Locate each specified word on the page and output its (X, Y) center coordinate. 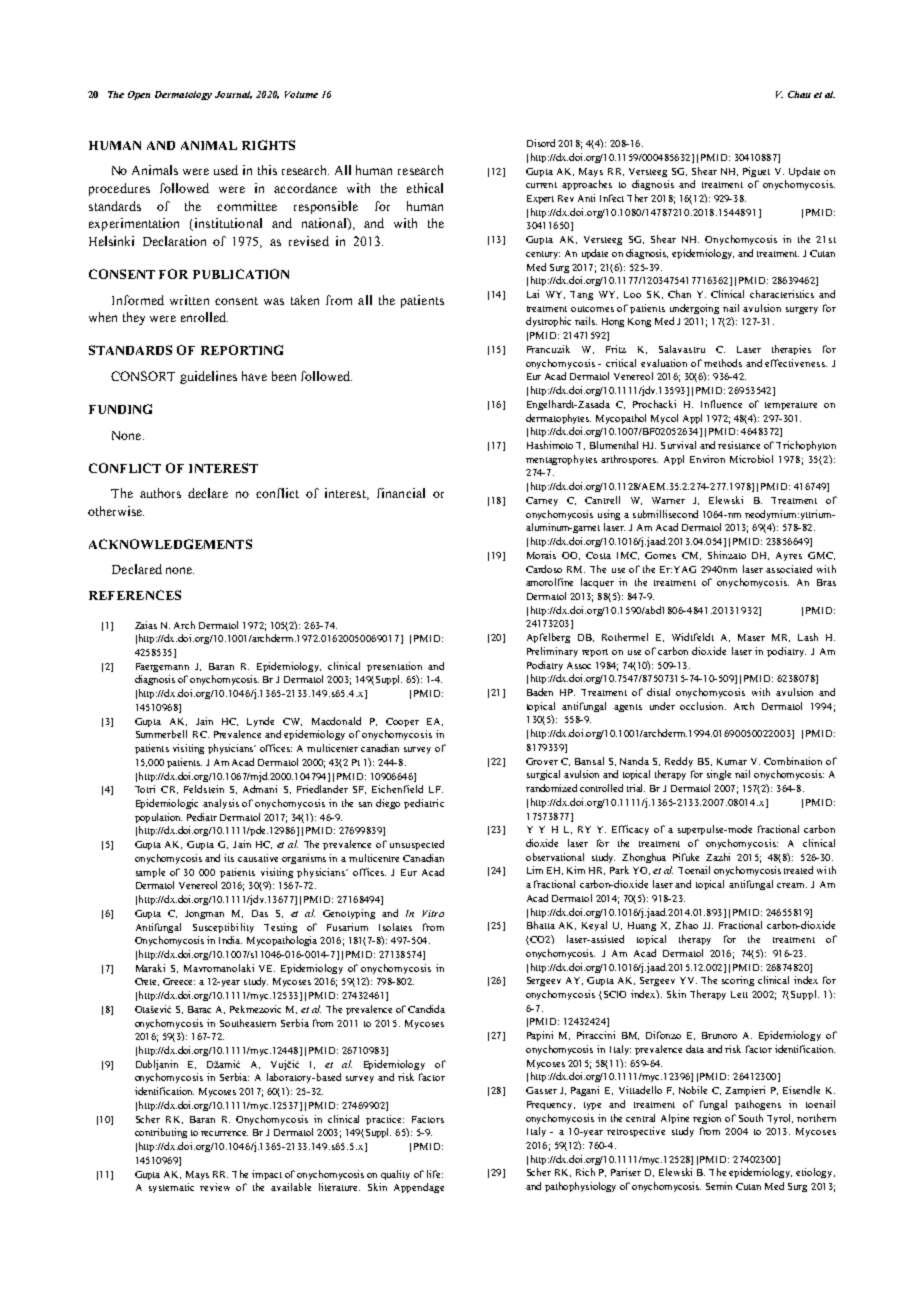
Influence (721, 404)
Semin (719, 1186)
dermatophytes (558, 419)
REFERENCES (135, 595)
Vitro (433, 913)
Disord (541, 143)
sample (150, 873)
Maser (751, 637)
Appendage (419, 1188)
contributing (161, 1133)
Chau (799, 94)
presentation (394, 667)
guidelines (208, 377)
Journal (233, 95)
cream (792, 885)
